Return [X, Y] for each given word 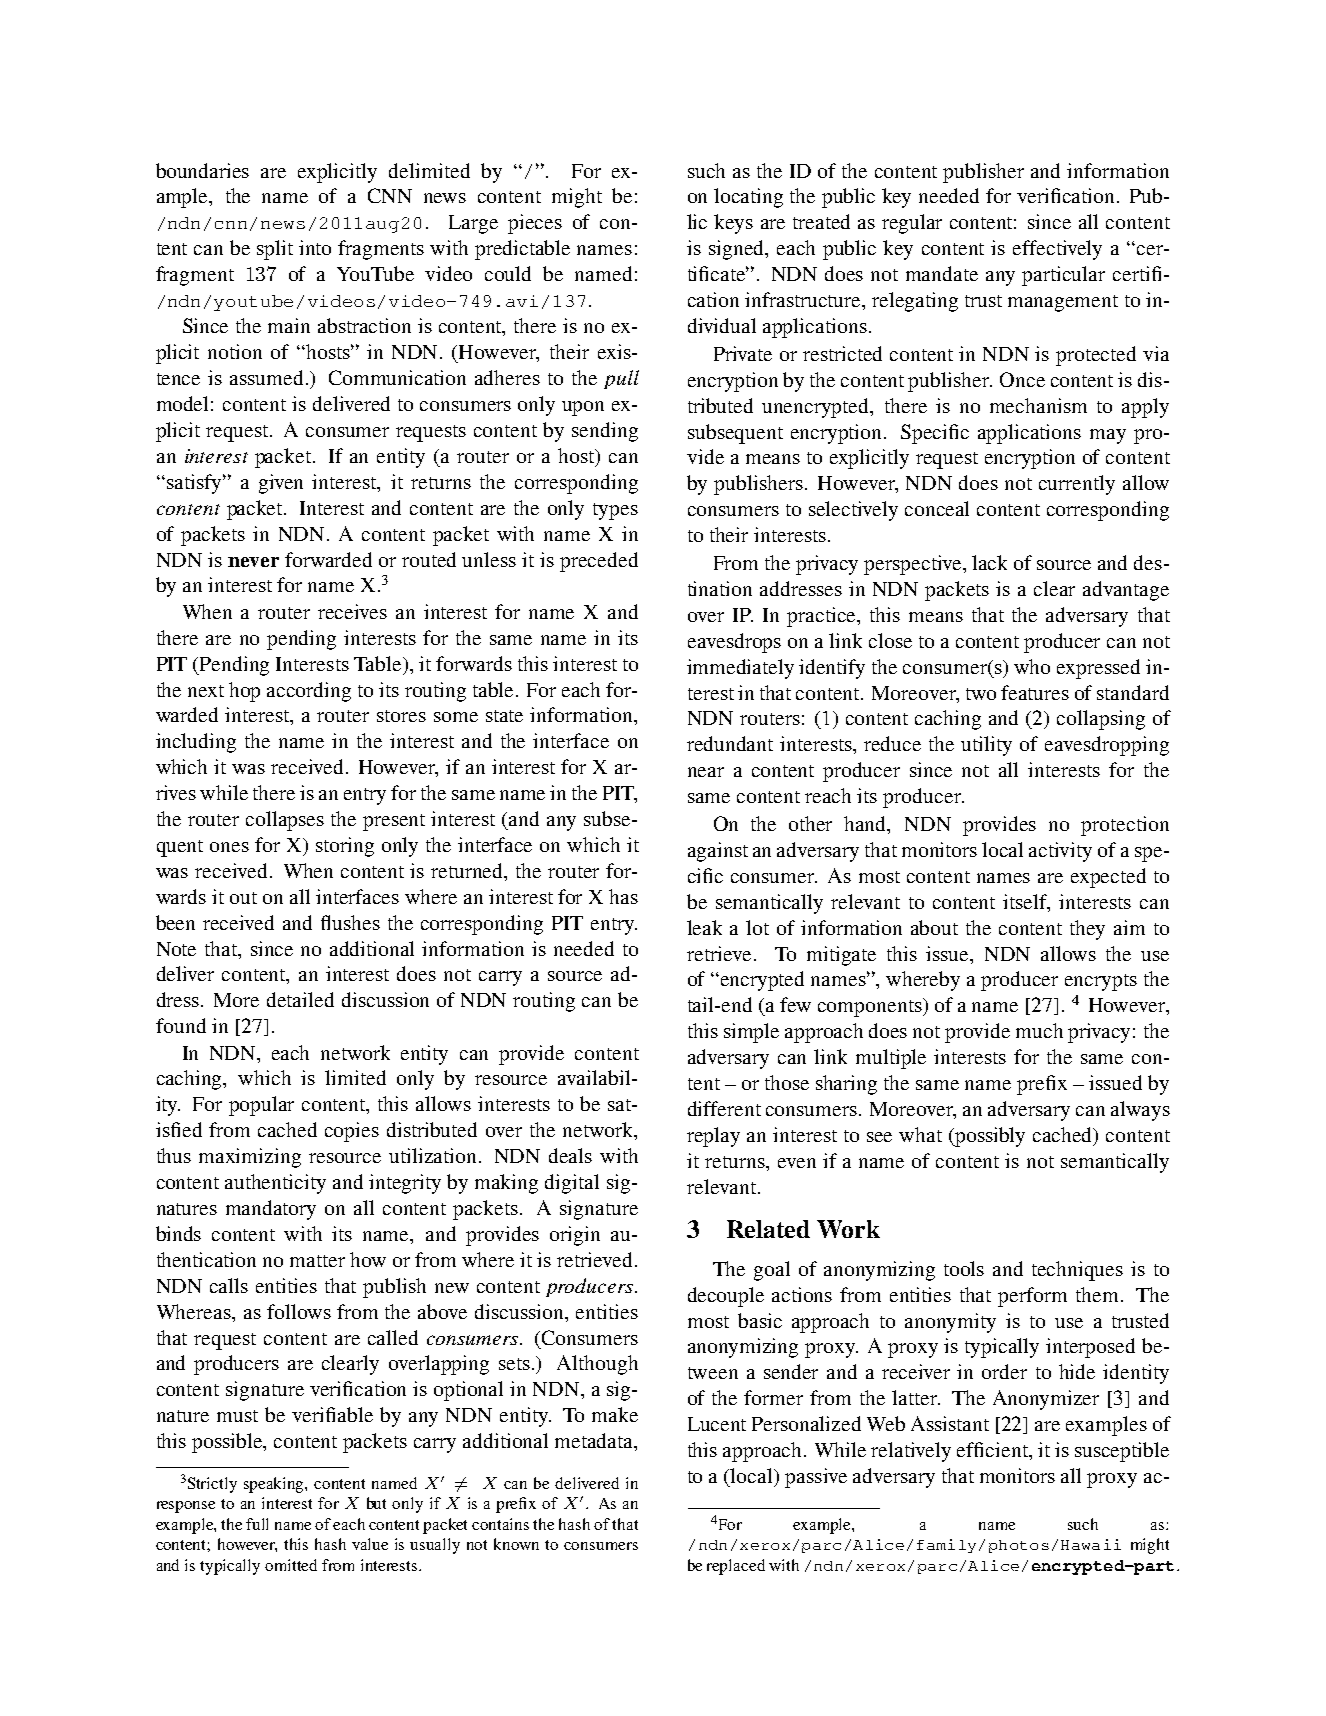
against [718, 852]
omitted [291, 1565]
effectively [1057, 250]
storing [345, 847]
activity [1060, 852]
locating [748, 198]
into [315, 247]
